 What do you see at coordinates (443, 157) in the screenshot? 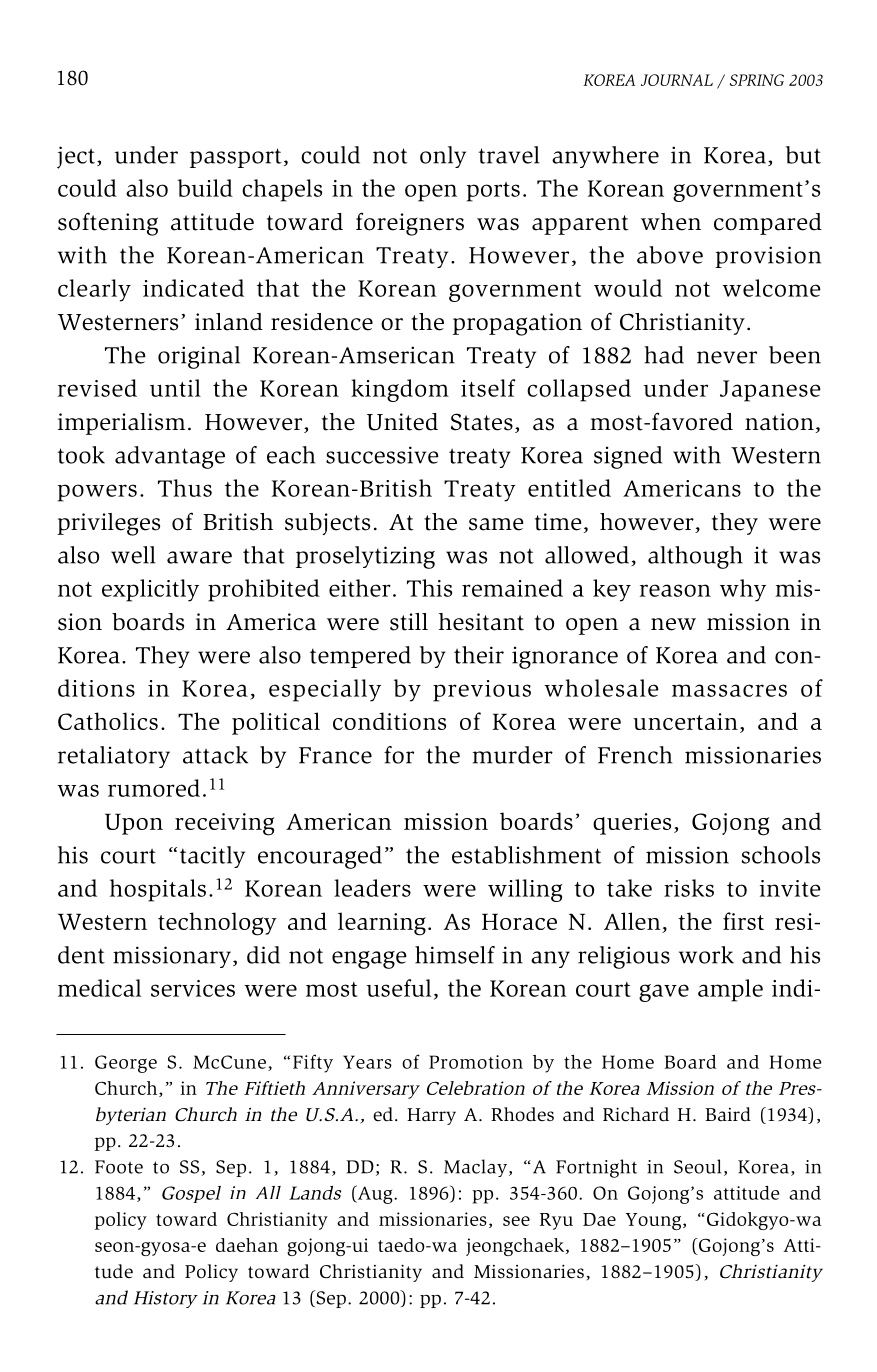
I see `only` at bounding box center [443, 157].
